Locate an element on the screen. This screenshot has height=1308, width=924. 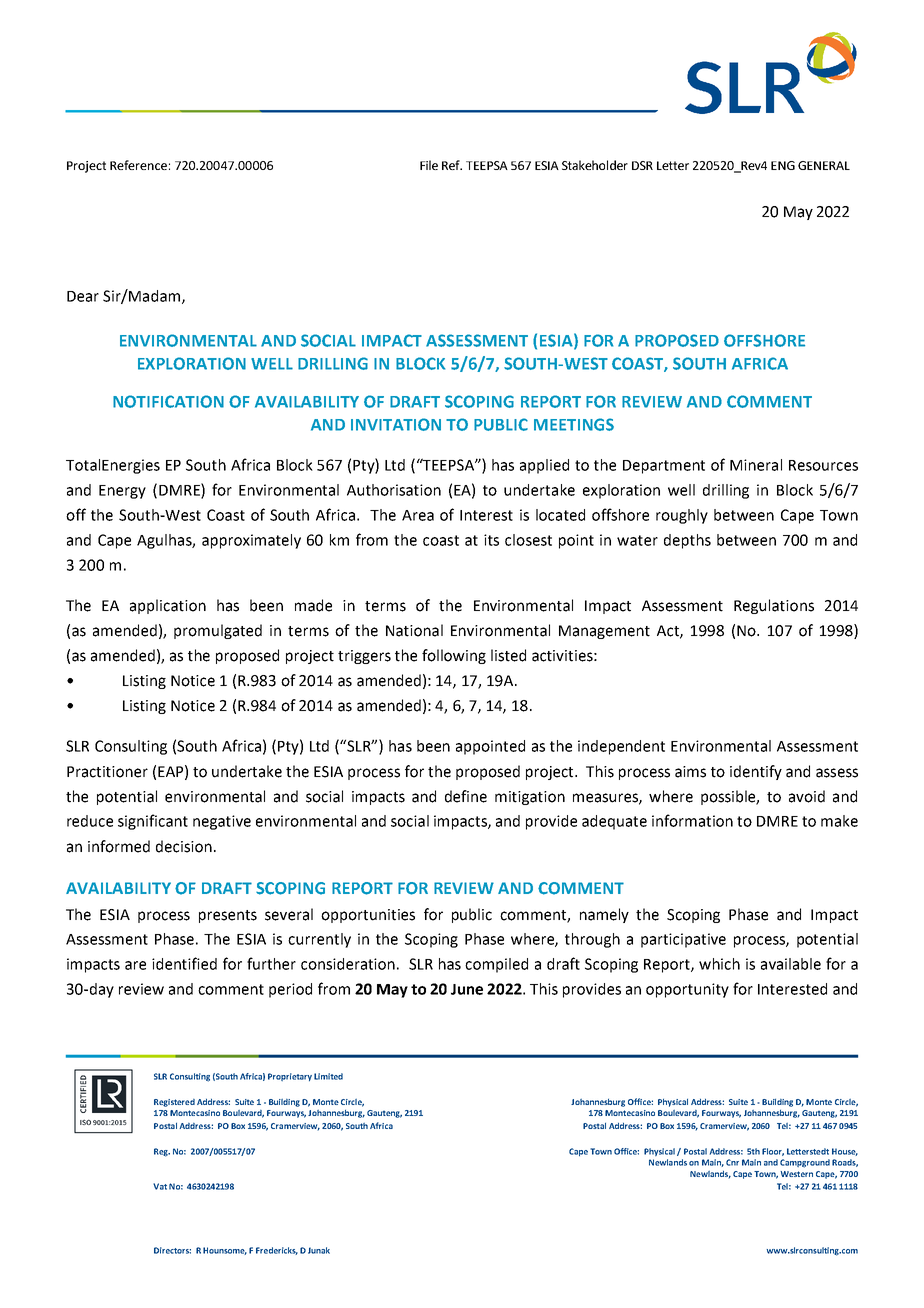
Limited is located at coordinates (328, 1076).
